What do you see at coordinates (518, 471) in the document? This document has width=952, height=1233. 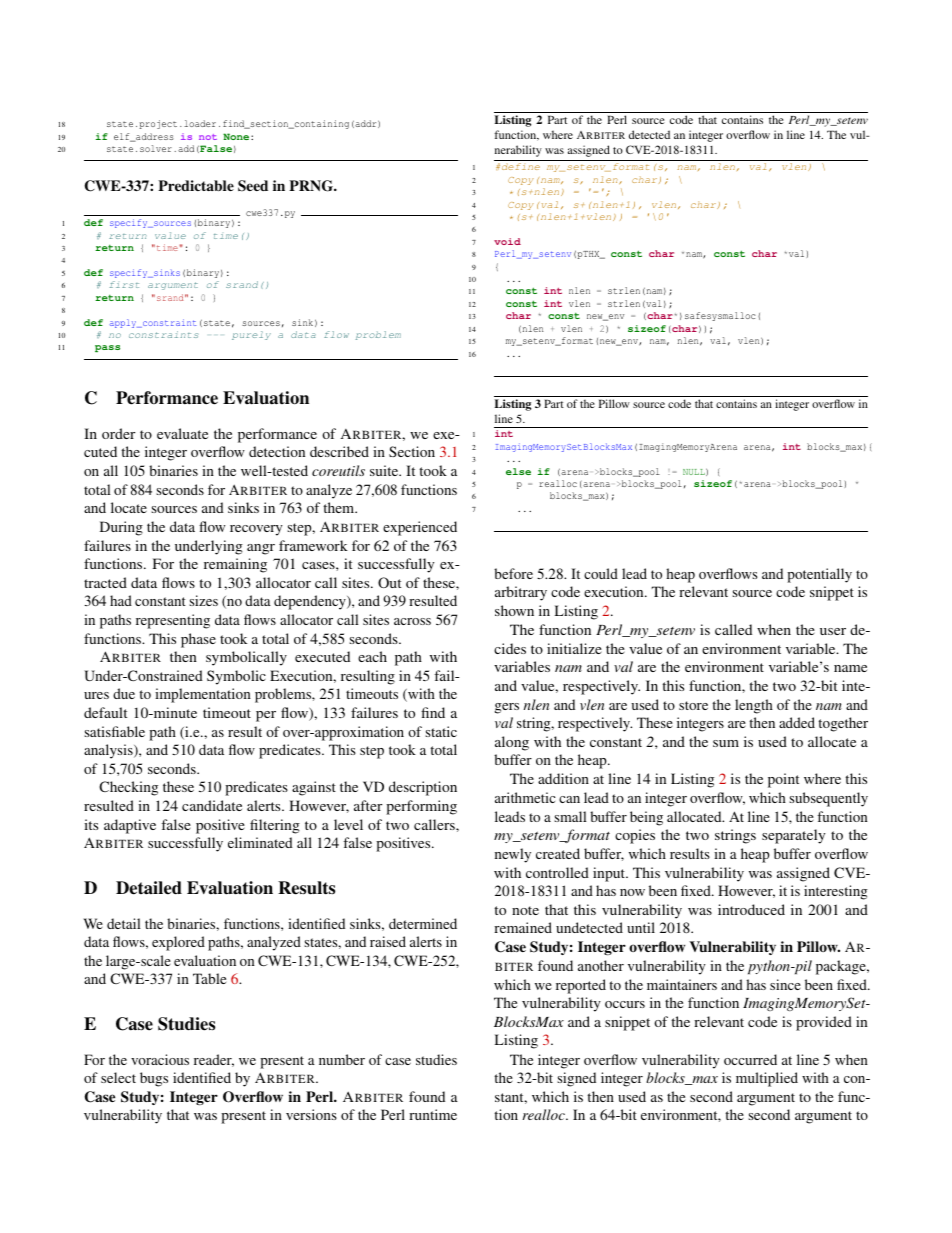 I see `else` at bounding box center [518, 471].
